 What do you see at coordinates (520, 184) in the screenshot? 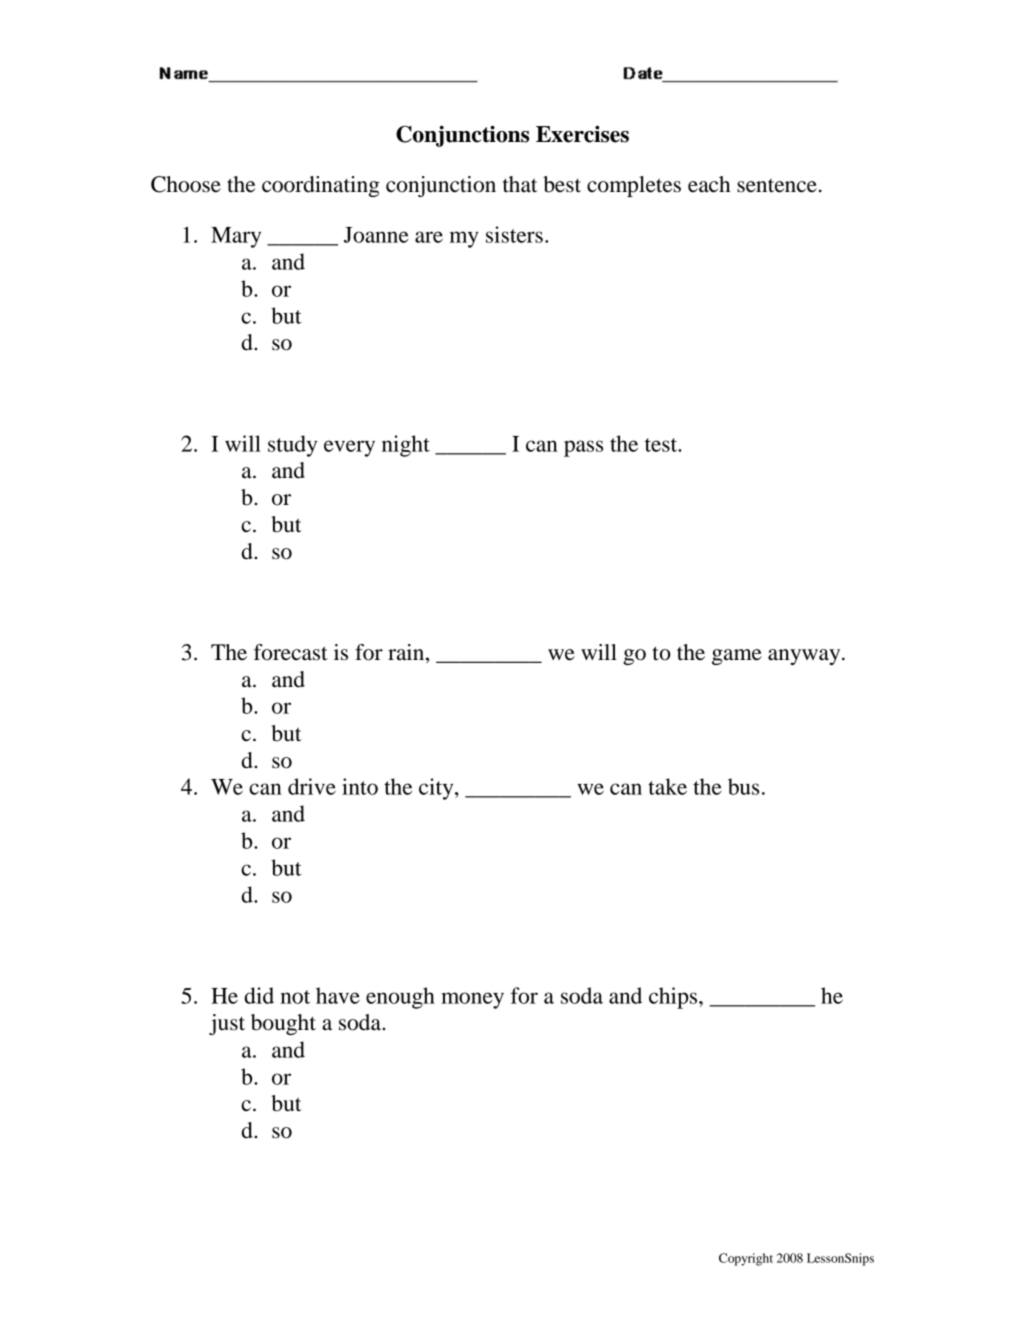
I see `that` at bounding box center [520, 184].
